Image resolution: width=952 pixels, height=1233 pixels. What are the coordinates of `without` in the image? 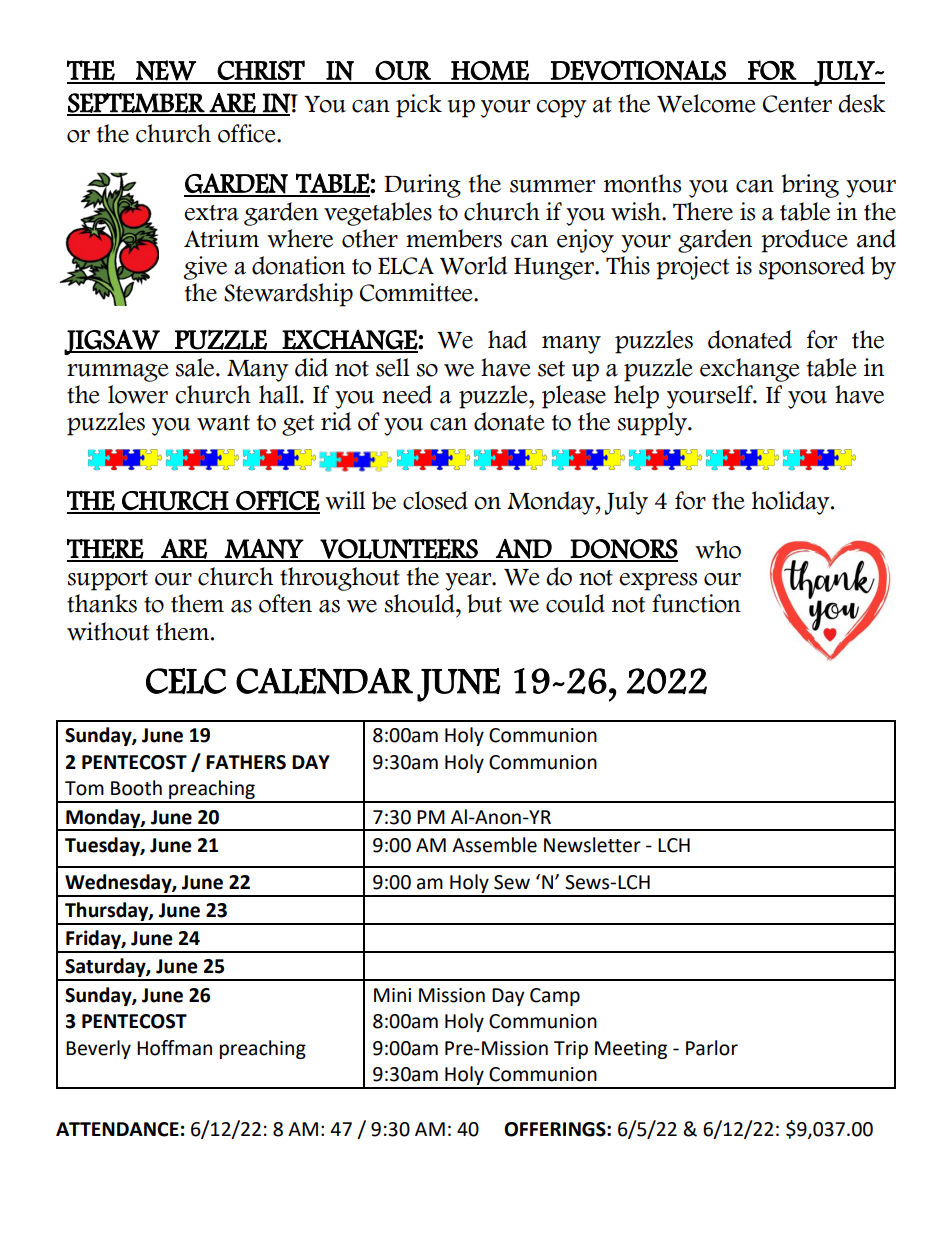 It's located at (108, 631).
